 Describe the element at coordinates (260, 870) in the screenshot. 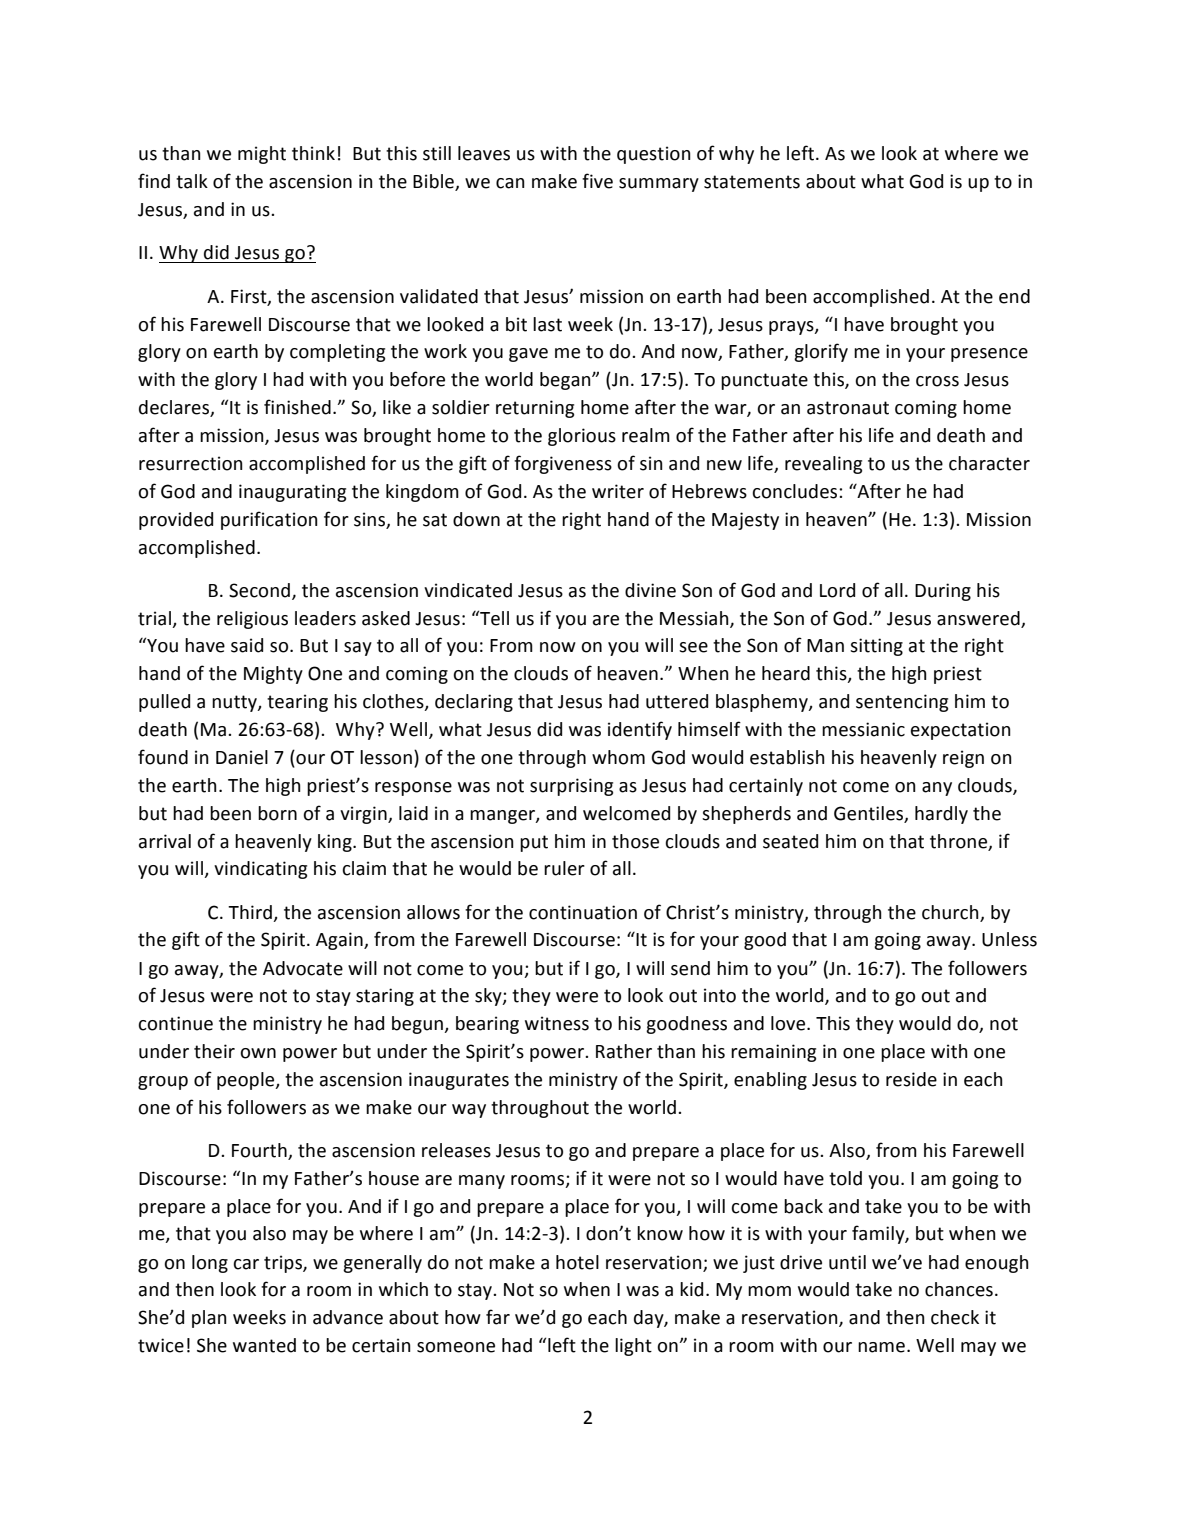

I see `vindicating` at that location.
